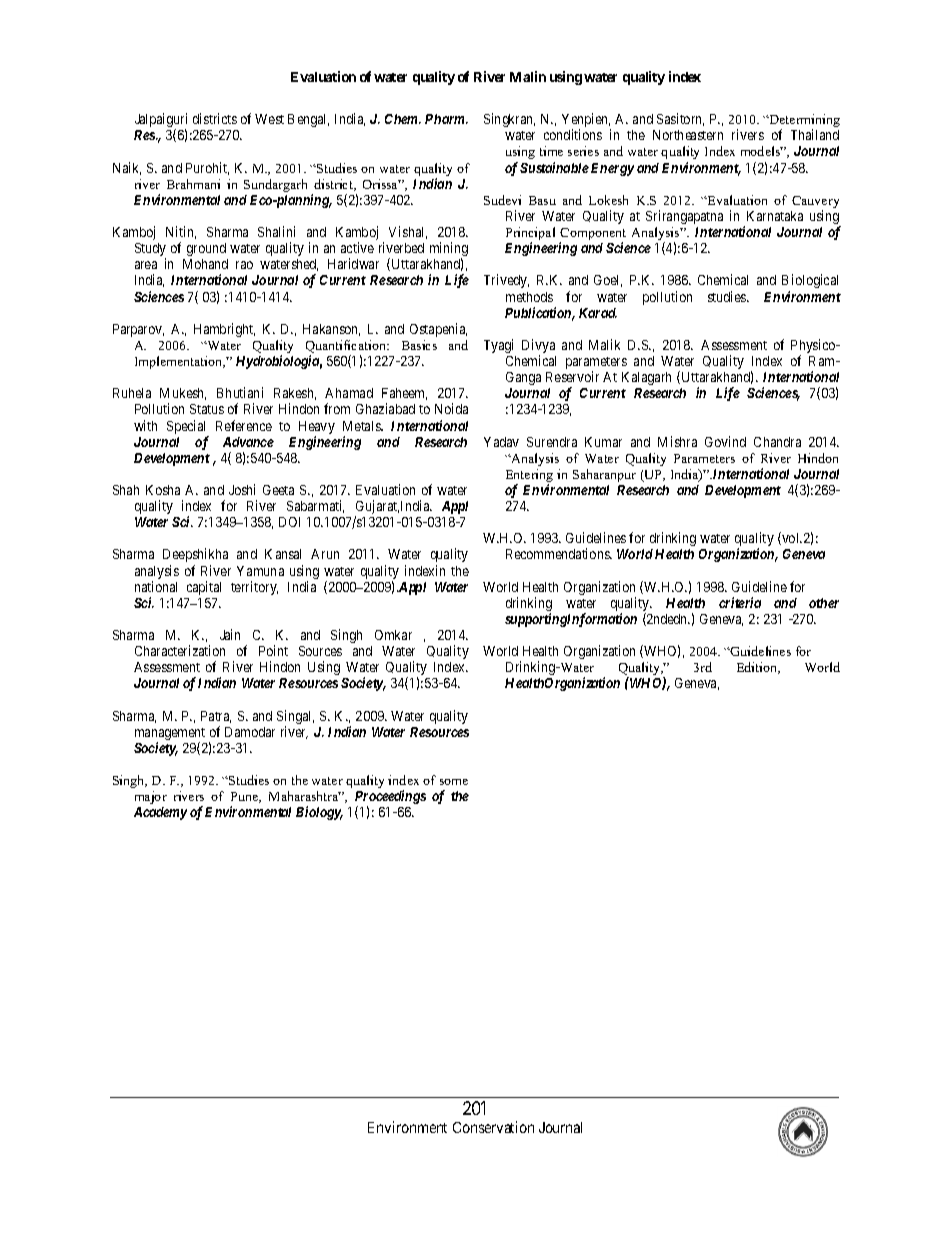 The height and width of the screenshot is (1233, 952). I want to click on some, so click(454, 782).
